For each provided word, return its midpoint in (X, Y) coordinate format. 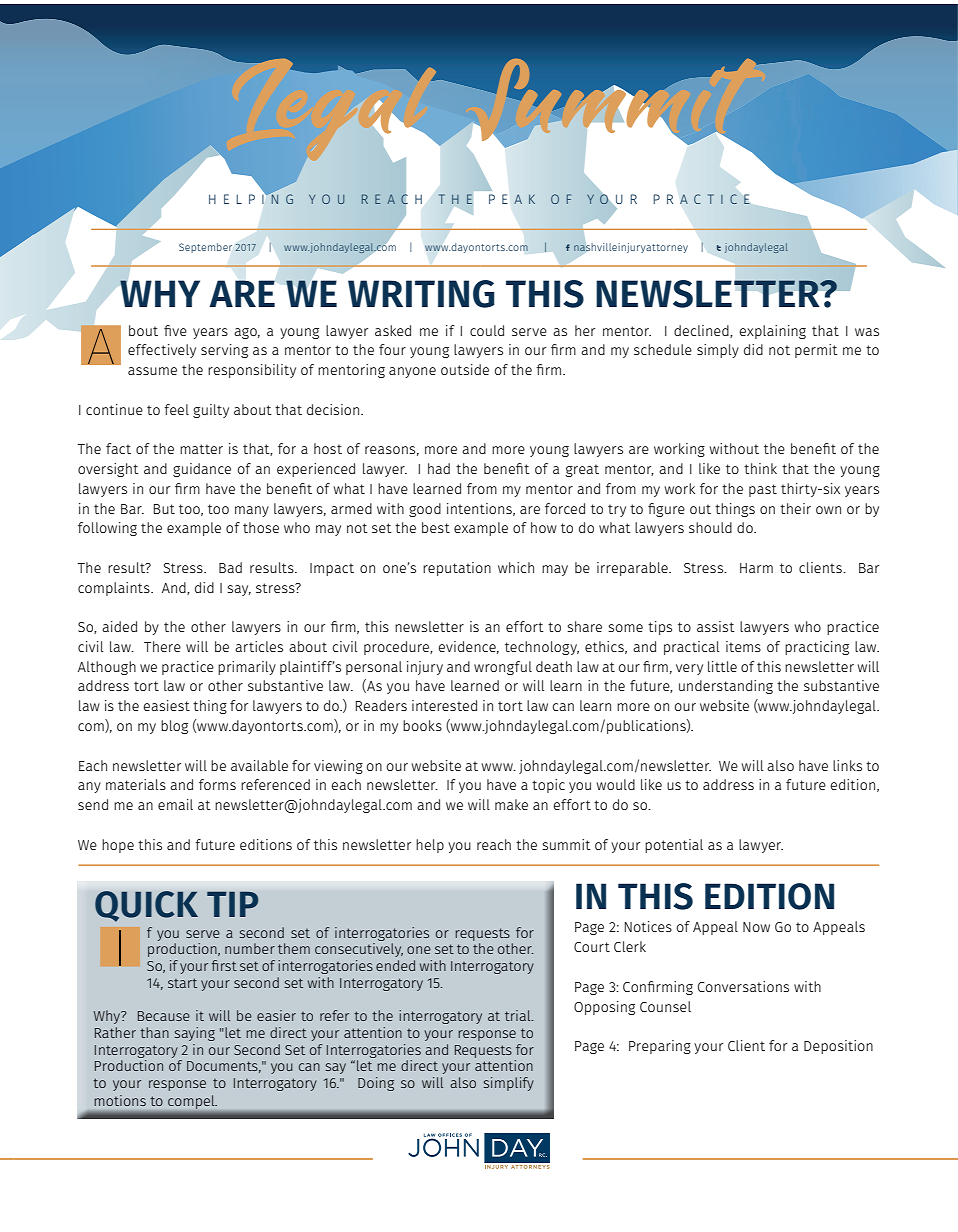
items (743, 646)
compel (192, 1102)
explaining (773, 332)
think (760, 468)
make (511, 804)
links (847, 765)
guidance (202, 470)
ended (395, 965)
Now (756, 927)
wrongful (503, 668)
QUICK (146, 906)
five (175, 330)
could (487, 330)
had (439, 468)
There (162, 646)
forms (217, 784)
